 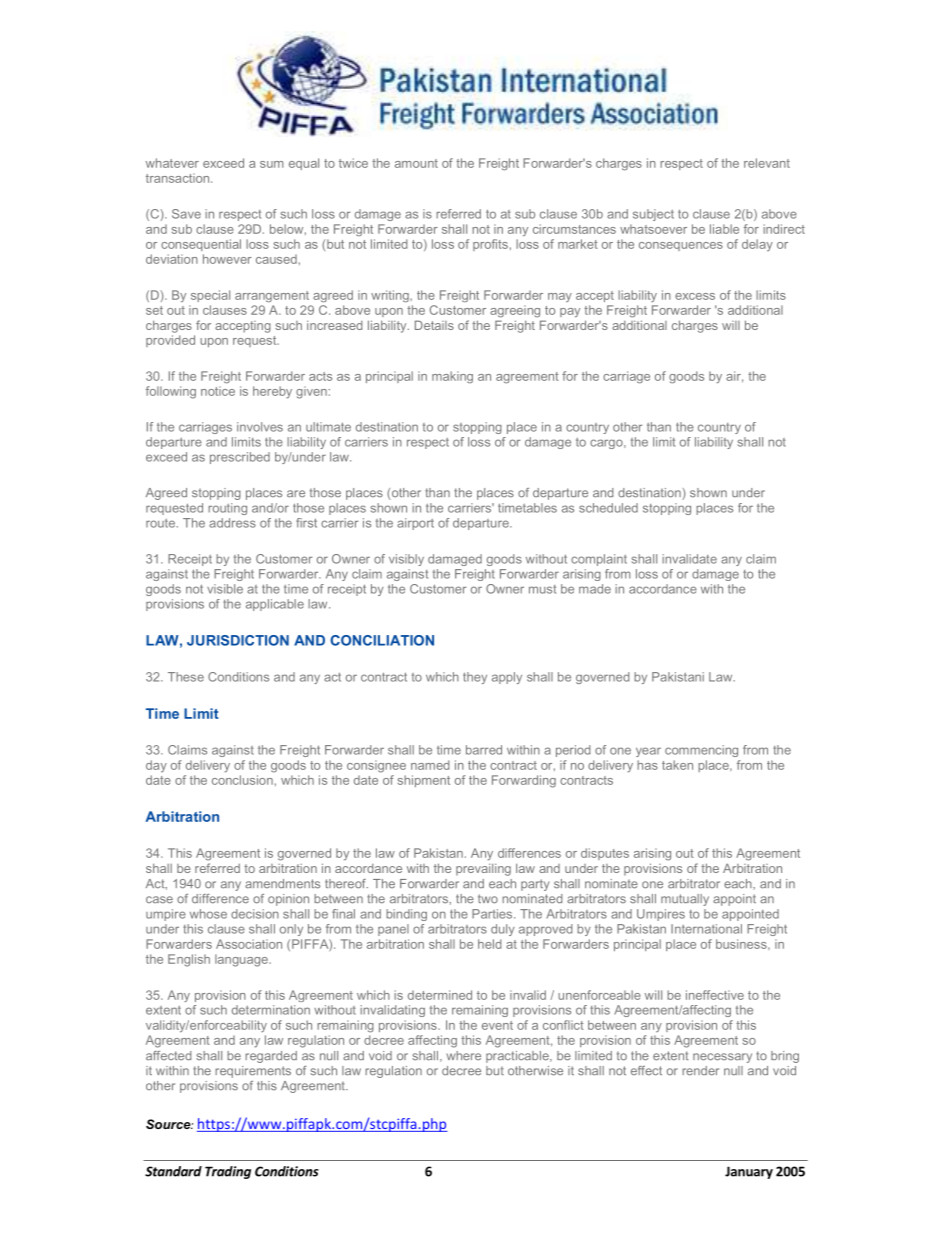 I want to click on JURISDICTION, so click(x=238, y=640).
